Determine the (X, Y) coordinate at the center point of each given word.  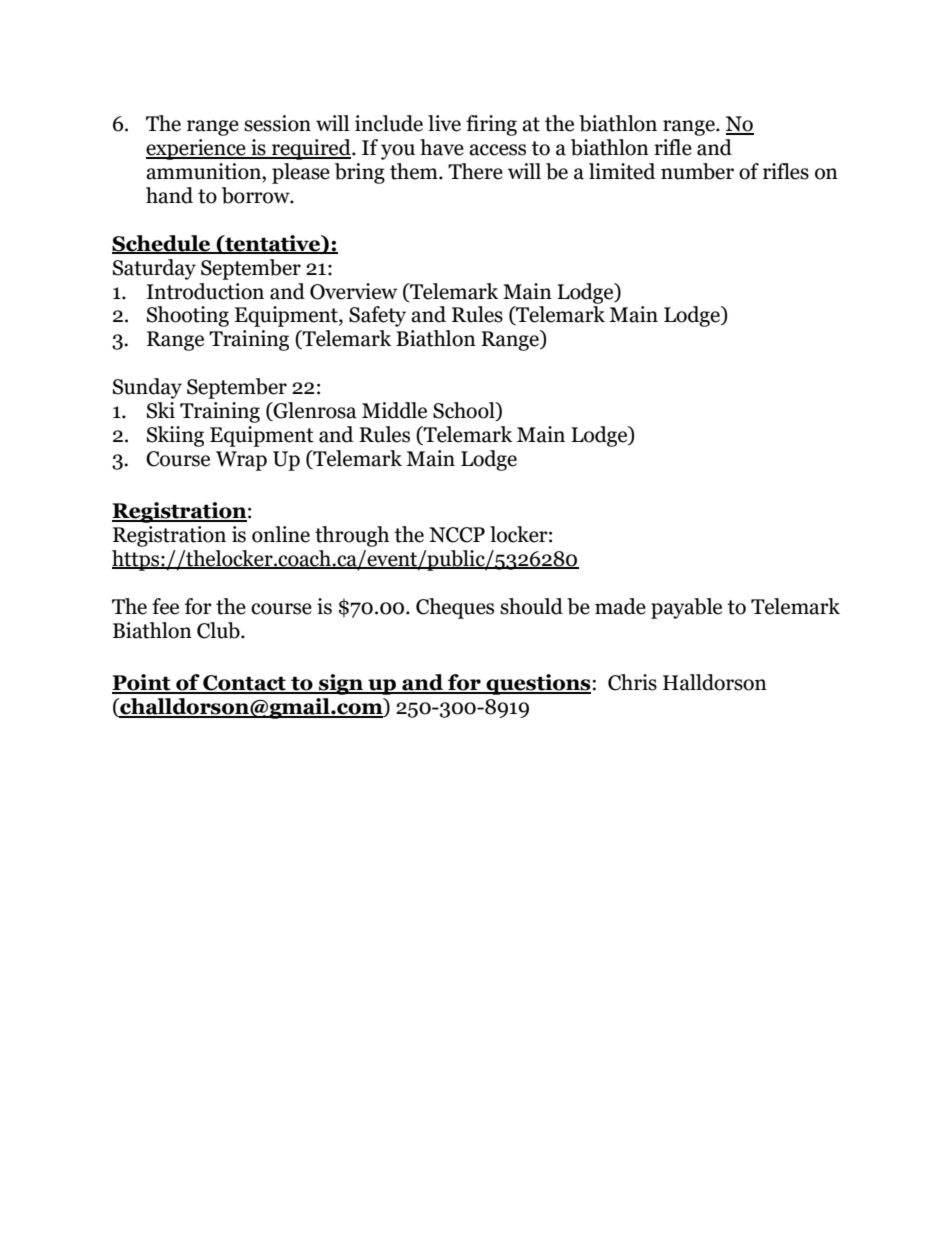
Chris (632, 682)
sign (341, 684)
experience (197, 149)
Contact (244, 684)
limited (622, 171)
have (442, 147)
